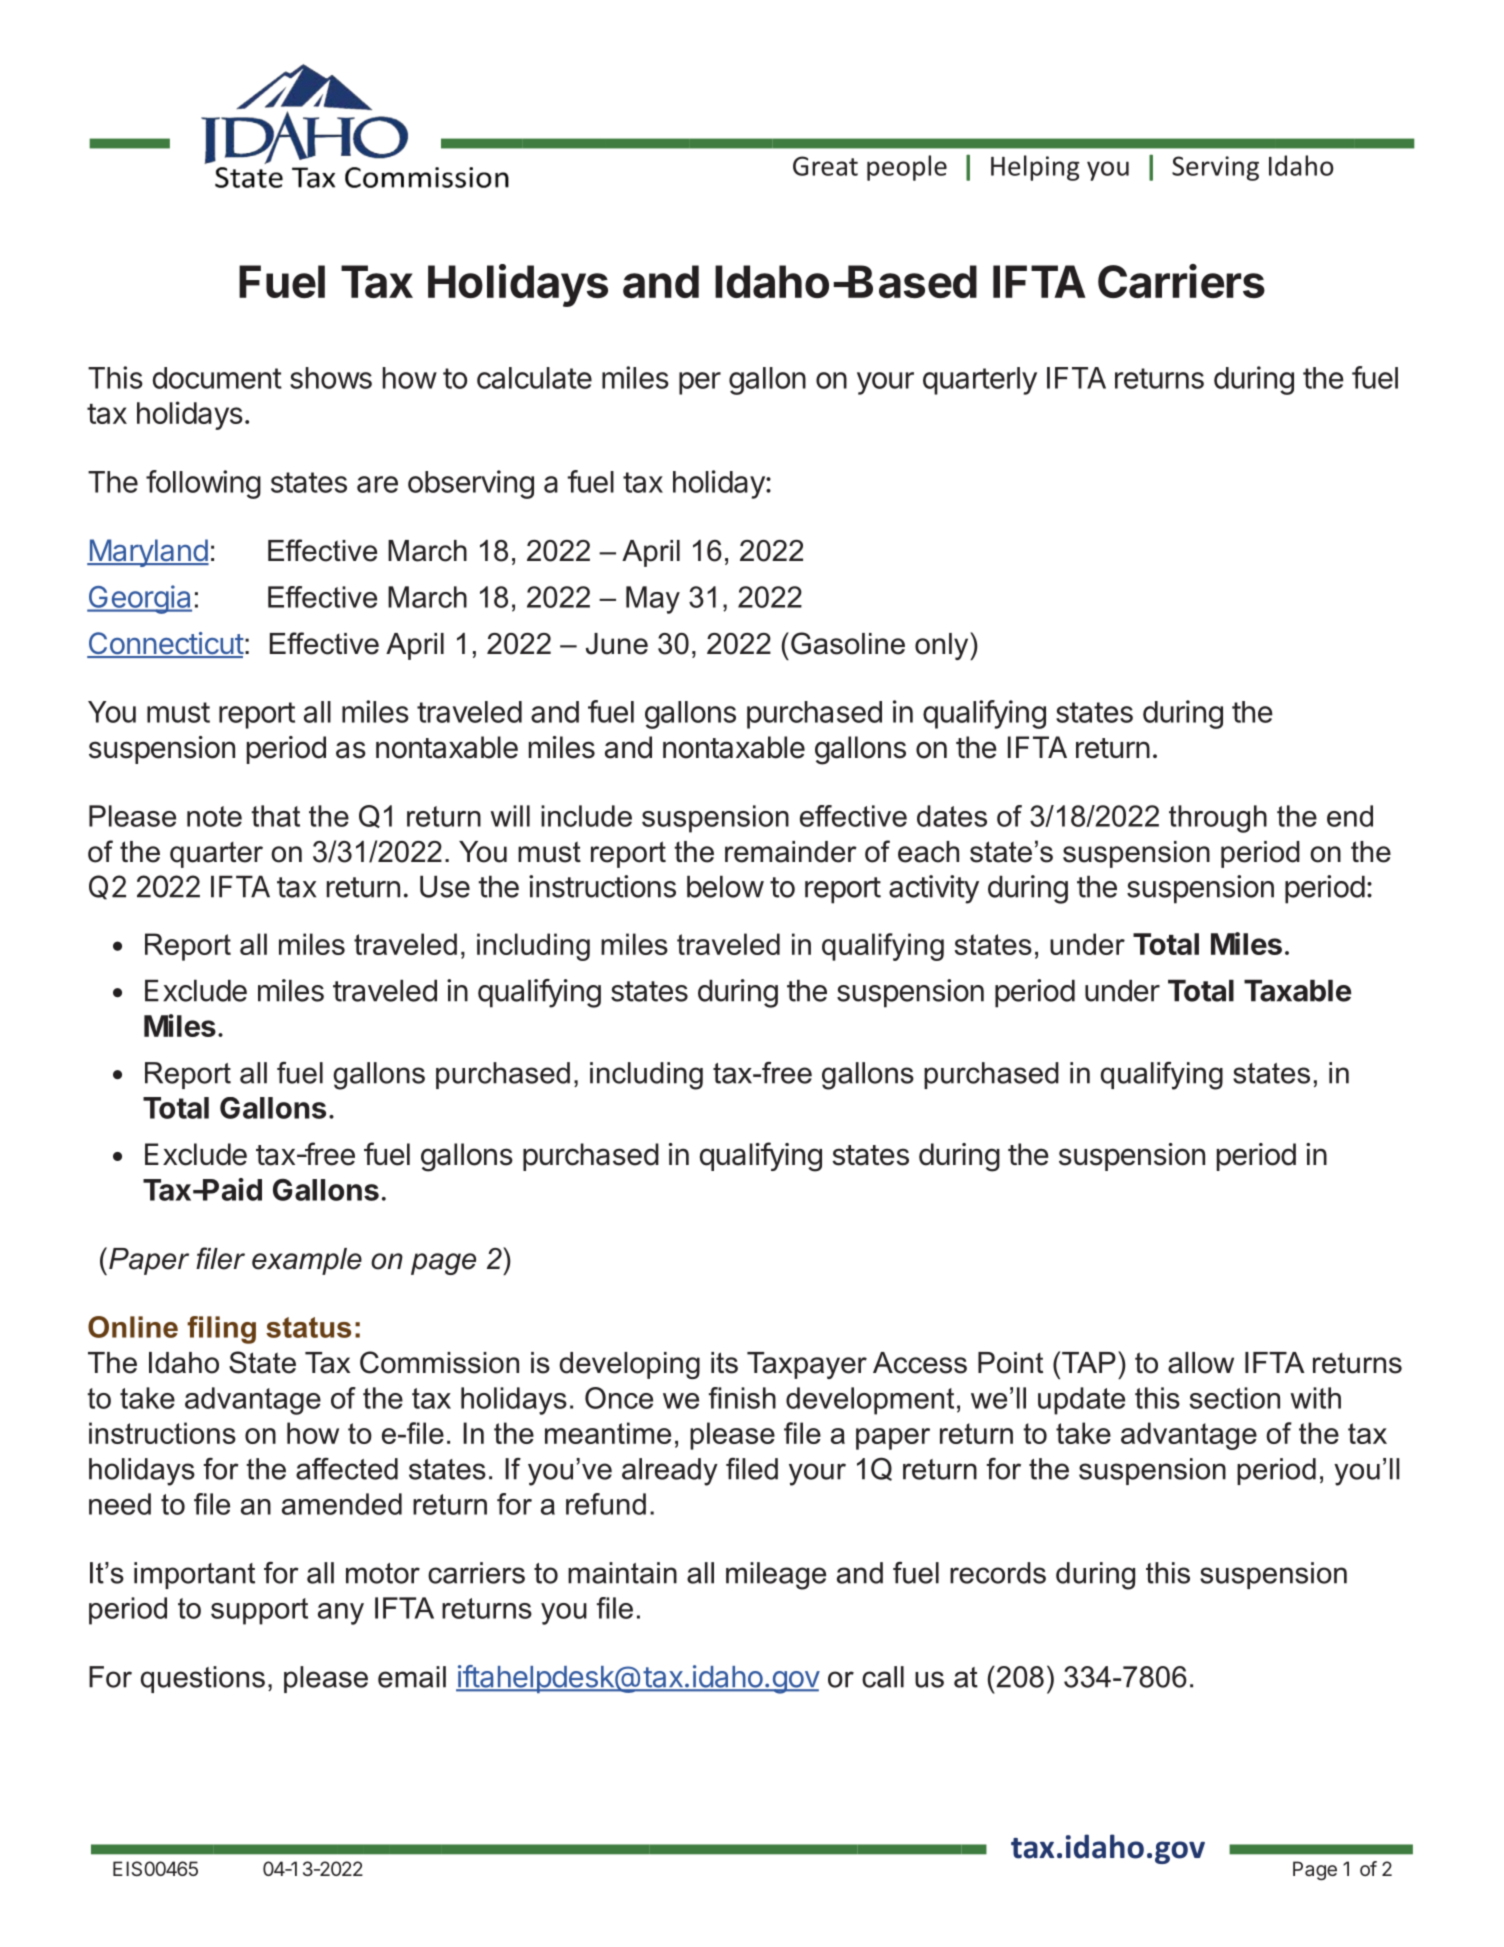  What do you see at coordinates (1035, 168) in the screenshot?
I see `Helping` at bounding box center [1035, 168].
